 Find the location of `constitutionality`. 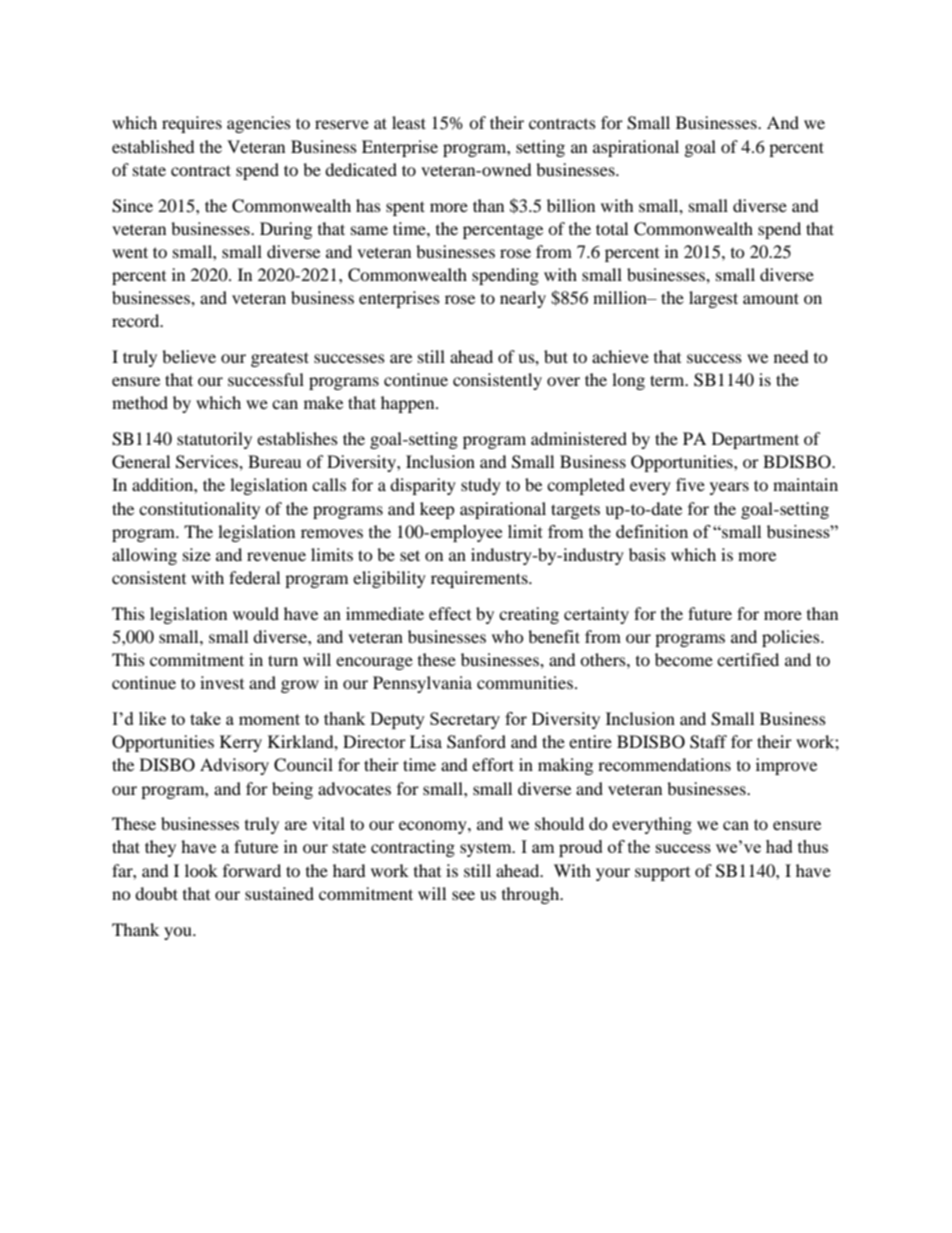

constitutionality is located at coordinates (199, 510).
